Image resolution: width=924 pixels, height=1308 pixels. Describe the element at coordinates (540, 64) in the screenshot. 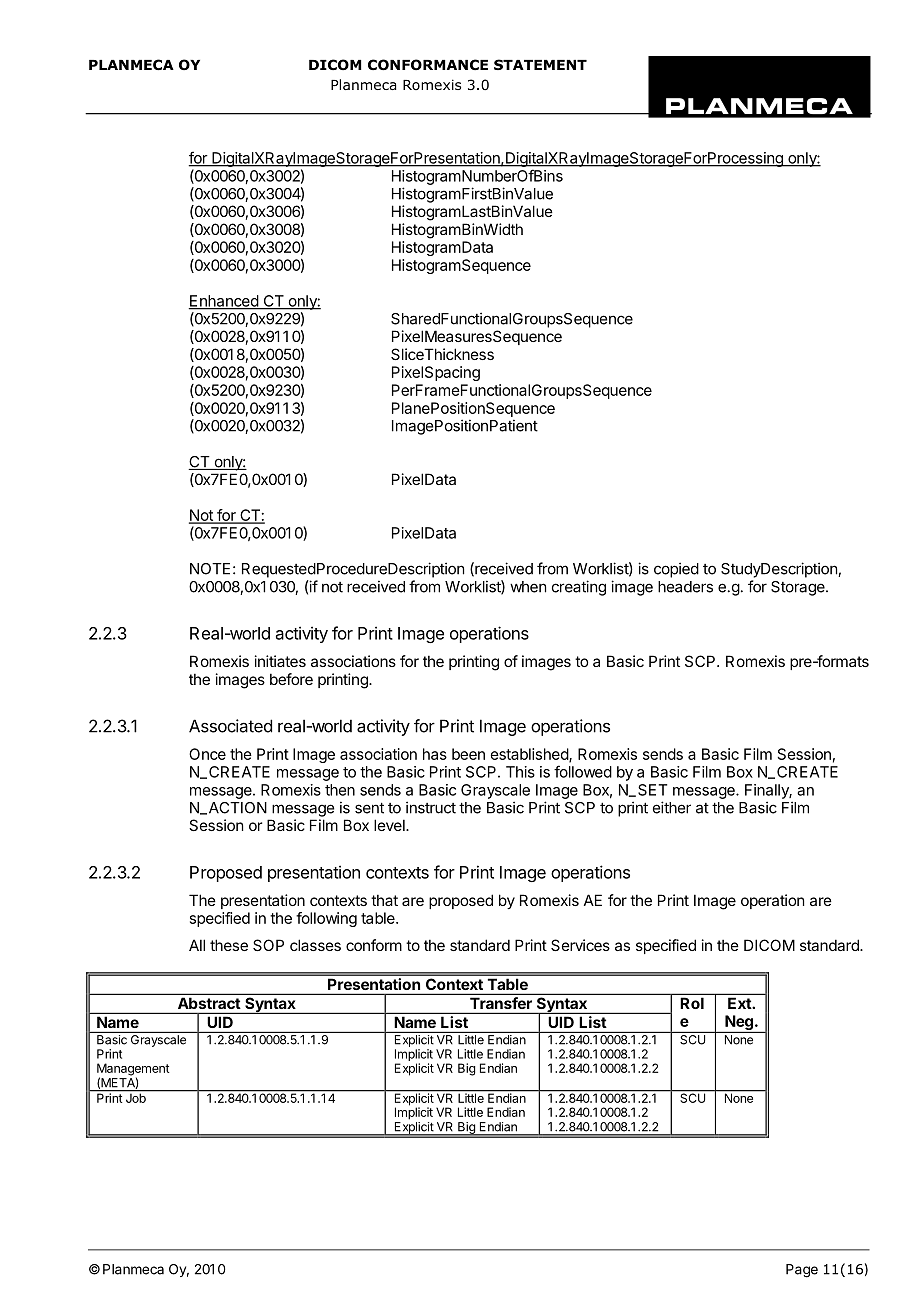

I see `STATEMENT` at that location.
